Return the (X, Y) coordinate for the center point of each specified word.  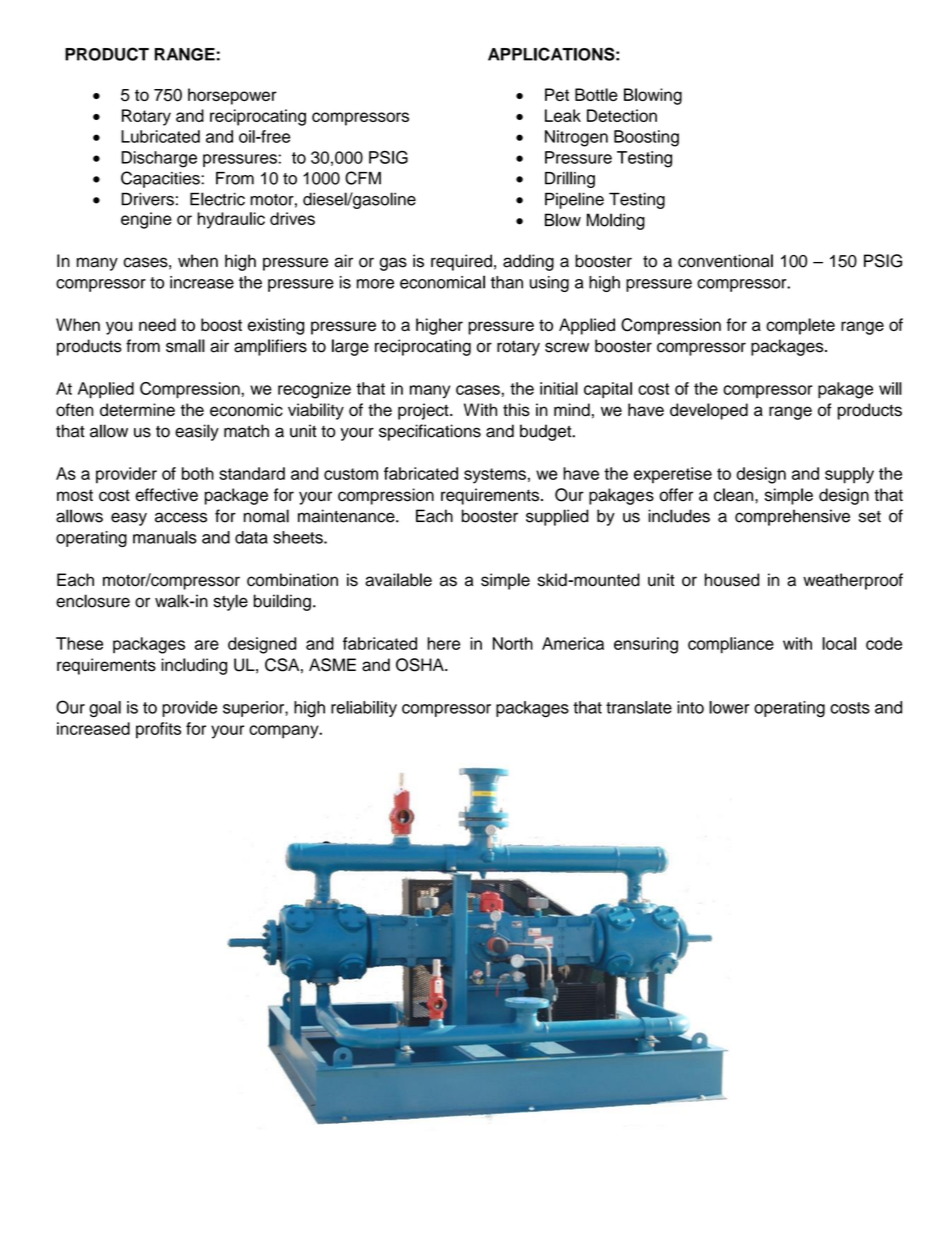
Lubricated (160, 136)
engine (146, 220)
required (461, 262)
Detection (622, 115)
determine (137, 410)
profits (158, 730)
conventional (725, 261)
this (516, 410)
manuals (165, 537)
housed (732, 580)
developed (709, 411)
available (398, 580)
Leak (563, 115)
